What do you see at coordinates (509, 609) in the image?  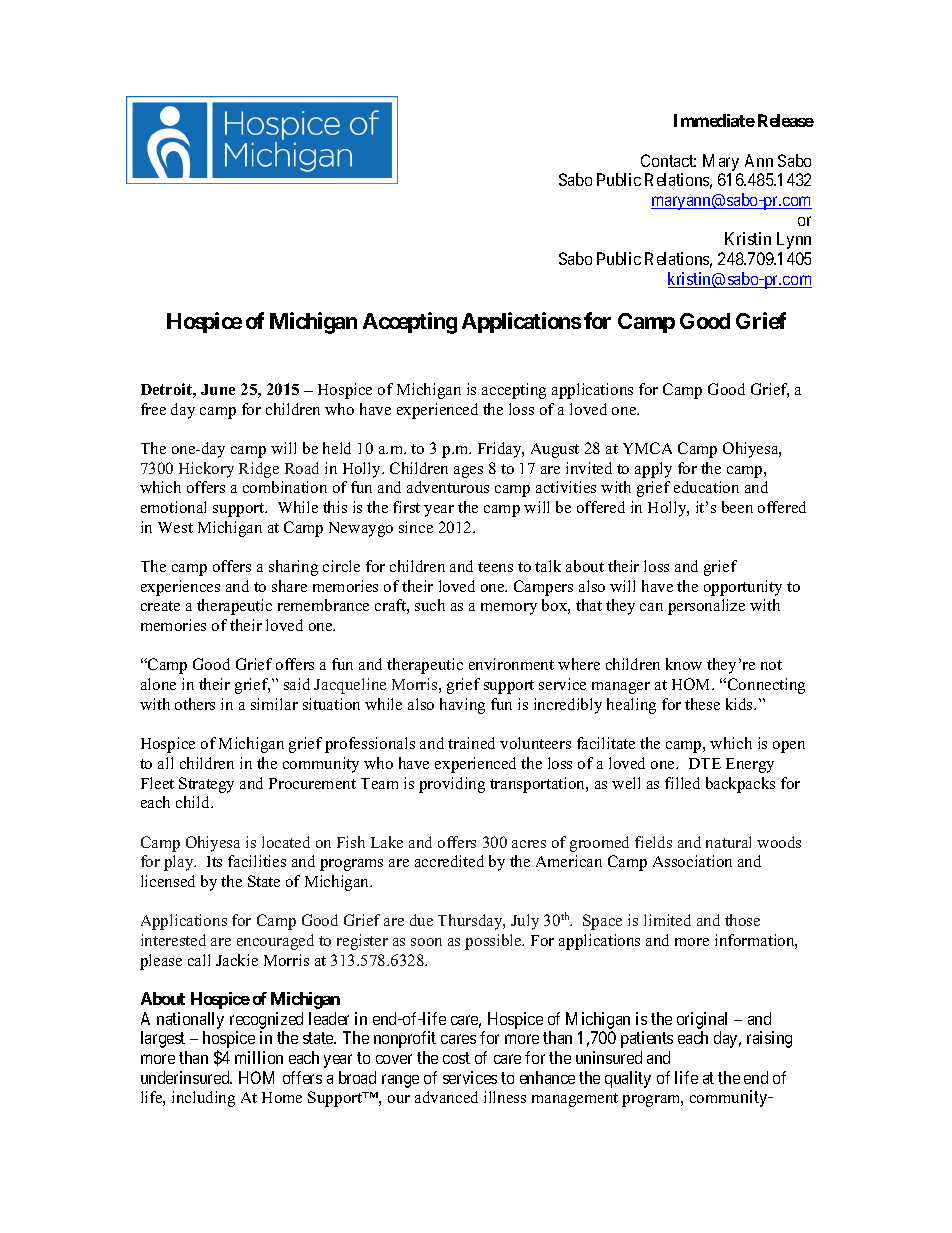 I see `memory` at bounding box center [509, 609].
